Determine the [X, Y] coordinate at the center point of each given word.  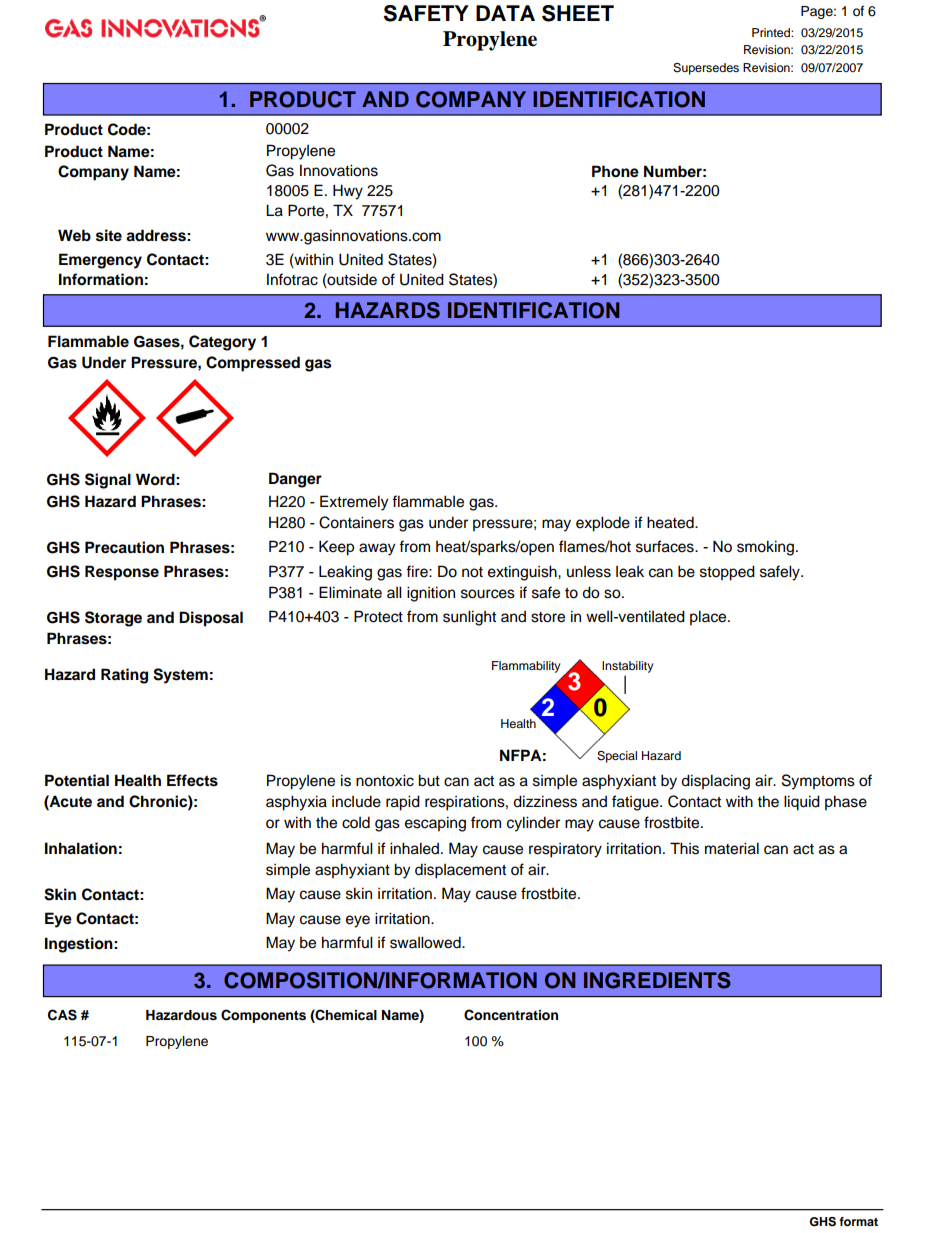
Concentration [511, 1015]
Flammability [526, 667]
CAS [62, 1015]
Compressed [253, 364]
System [180, 676]
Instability [627, 667]
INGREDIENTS [657, 980]
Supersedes [706, 69]
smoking [765, 548]
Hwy [348, 192]
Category [222, 343]
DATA [505, 13]
